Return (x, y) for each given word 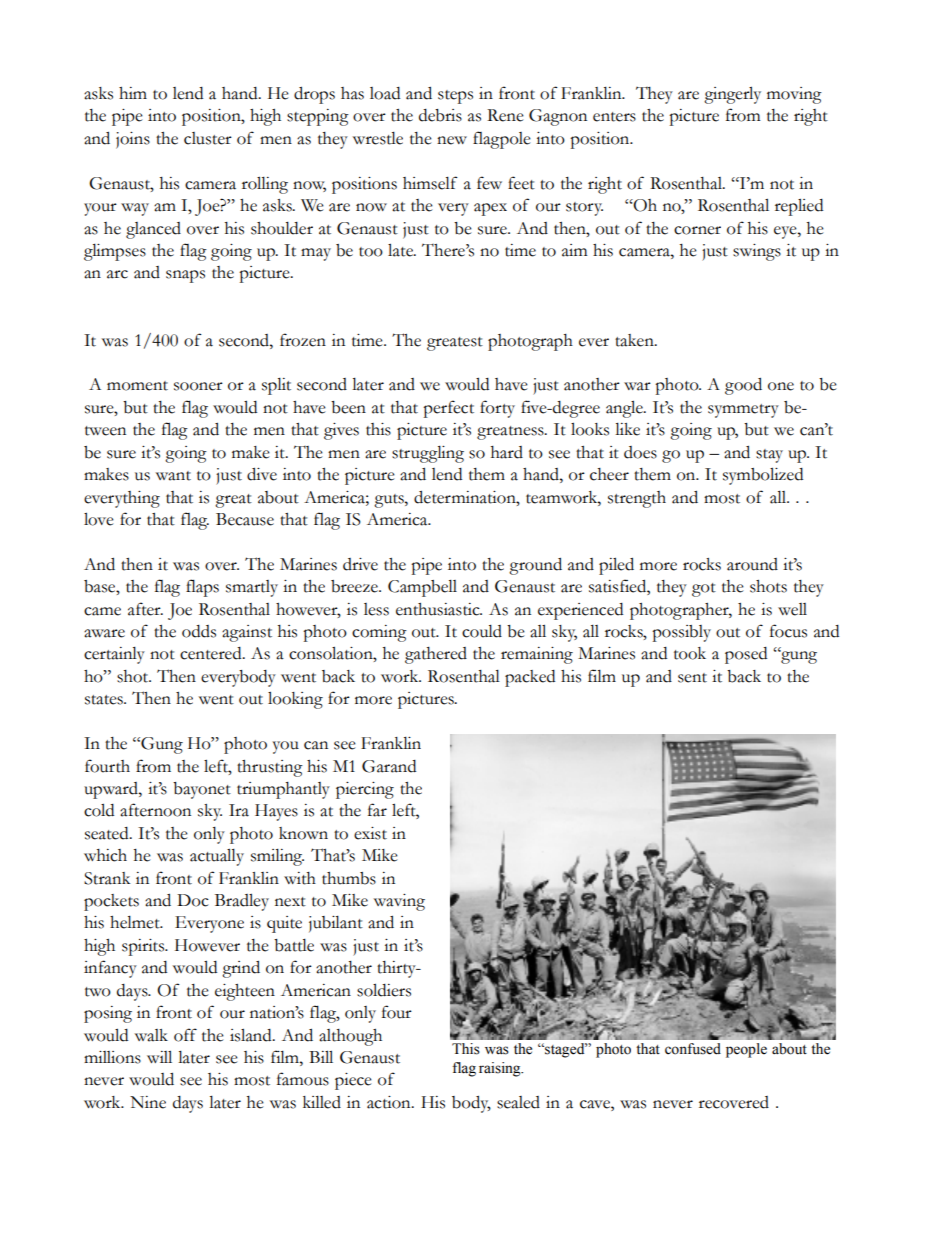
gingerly (732, 95)
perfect (448, 409)
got (704, 590)
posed (746, 655)
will (159, 1057)
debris (440, 115)
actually (217, 857)
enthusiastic (439, 609)
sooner (198, 386)
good (743, 386)
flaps (202, 588)
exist (370, 833)
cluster (208, 138)
